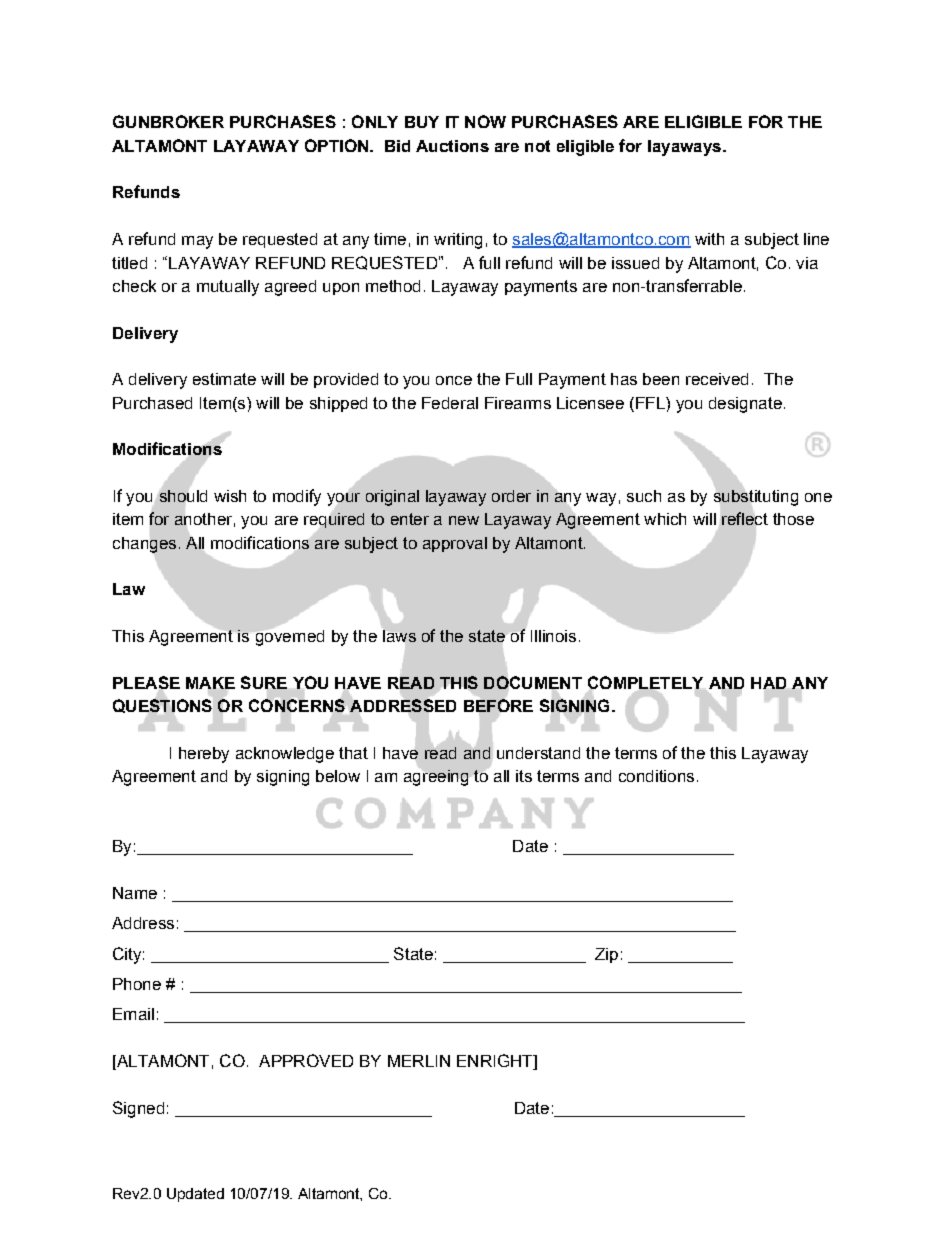 This screenshot has width=952, height=1233. What do you see at coordinates (290, 638) in the screenshot?
I see `governed` at bounding box center [290, 638].
